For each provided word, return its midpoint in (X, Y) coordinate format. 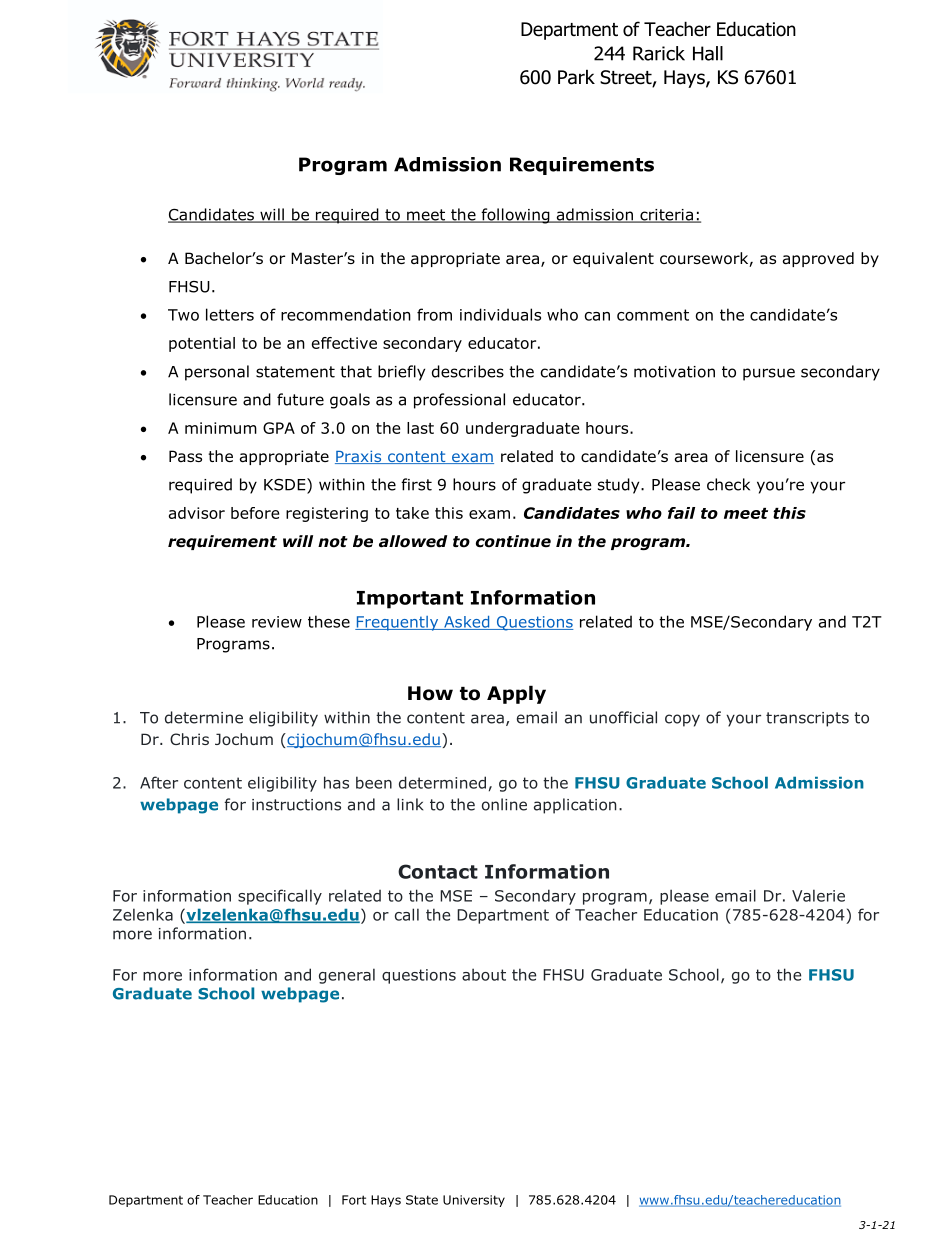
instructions (296, 805)
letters (230, 314)
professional (459, 401)
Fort (354, 1200)
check (728, 484)
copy (682, 720)
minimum (221, 428)
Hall (708, 53)
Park (576, 77)
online (504, 804)
